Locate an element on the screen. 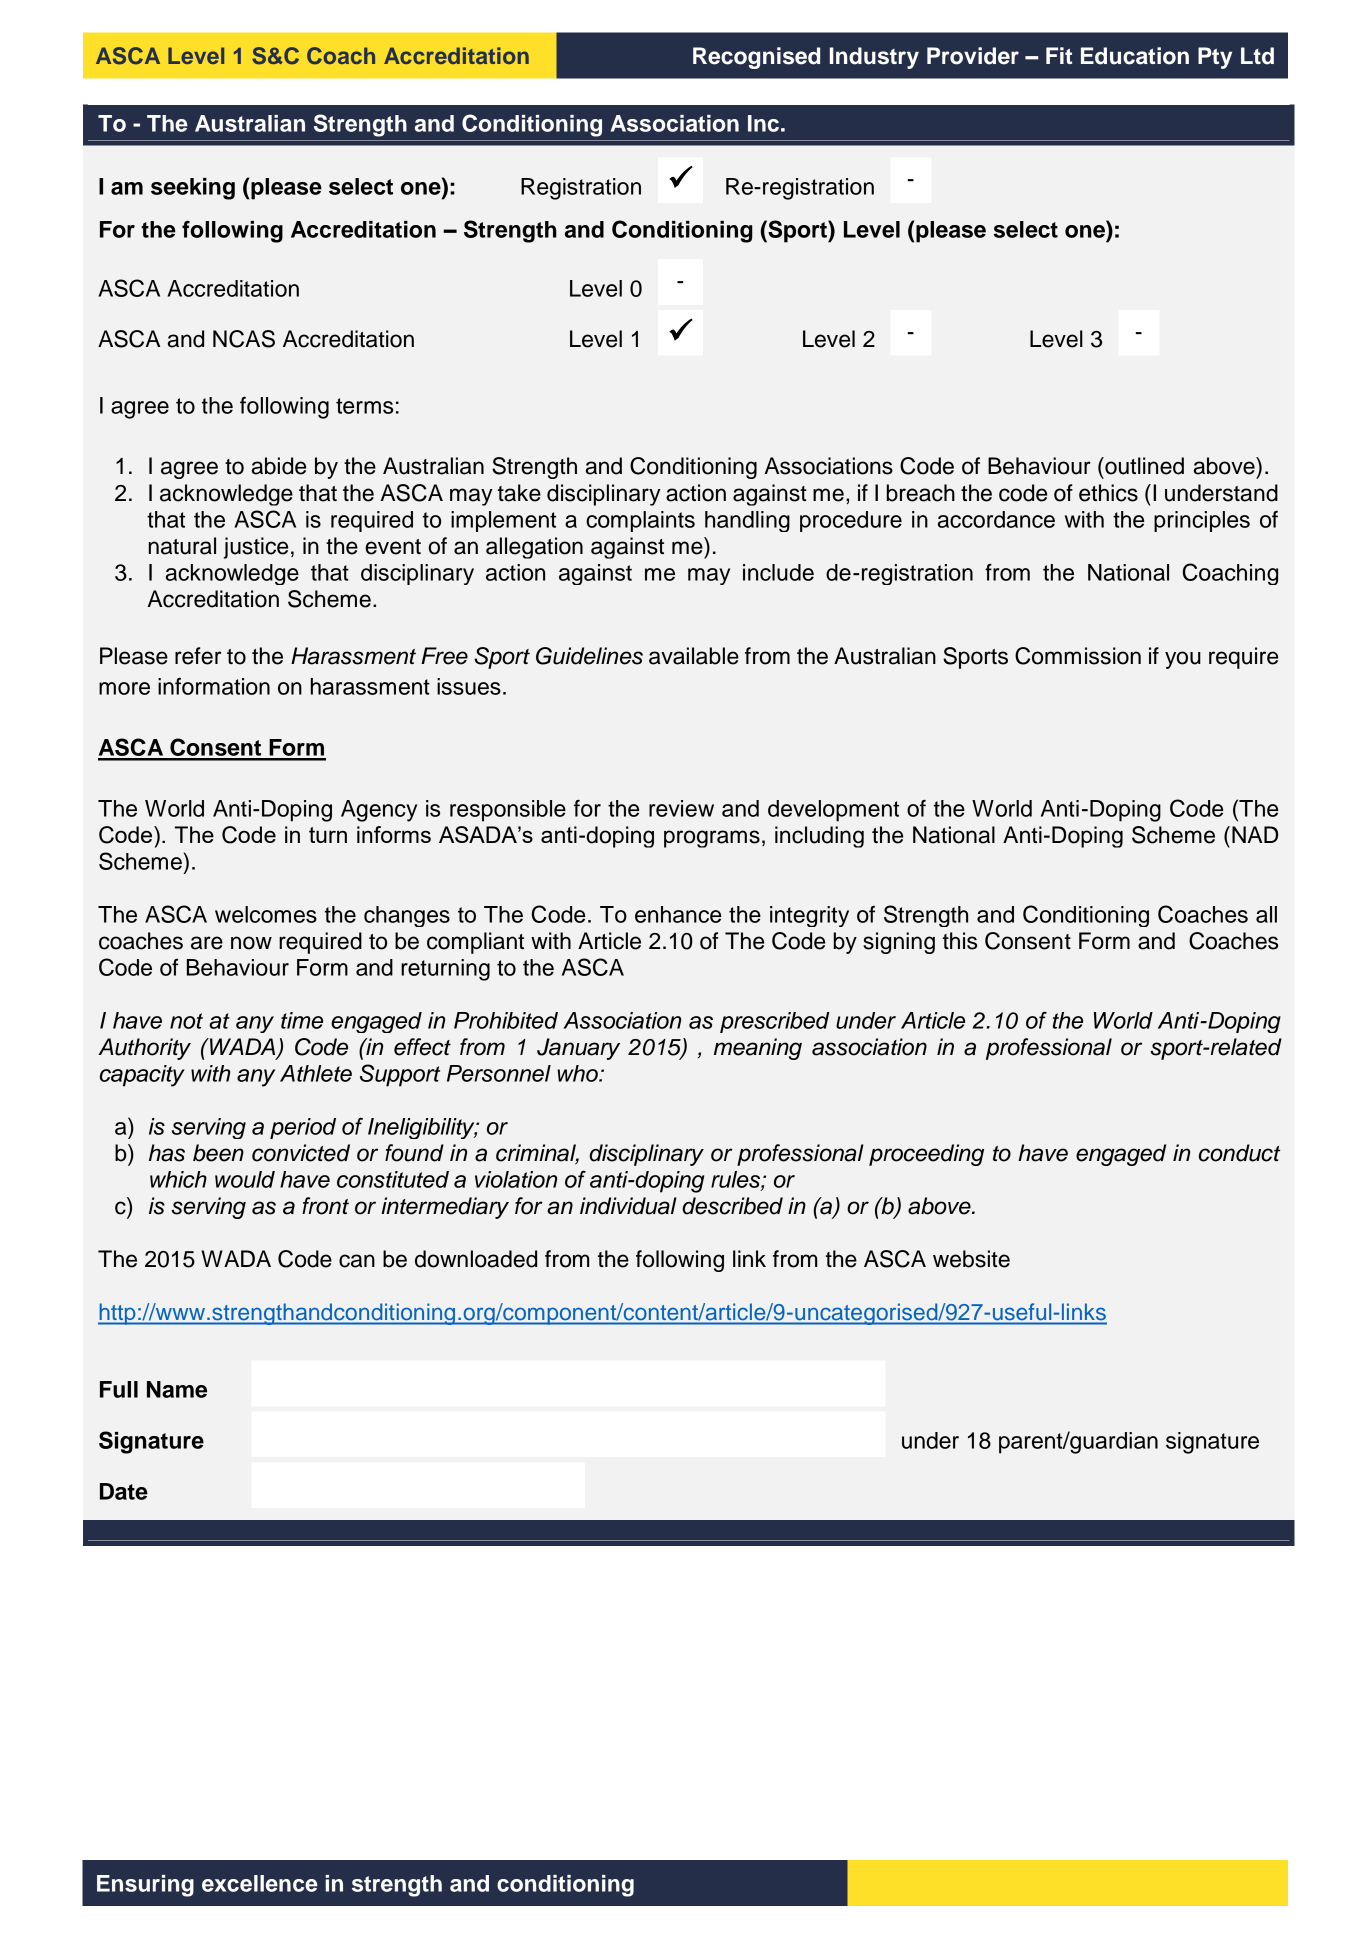 The image size is (1372, 1941). Education is located at coordinates (1135, 56).
